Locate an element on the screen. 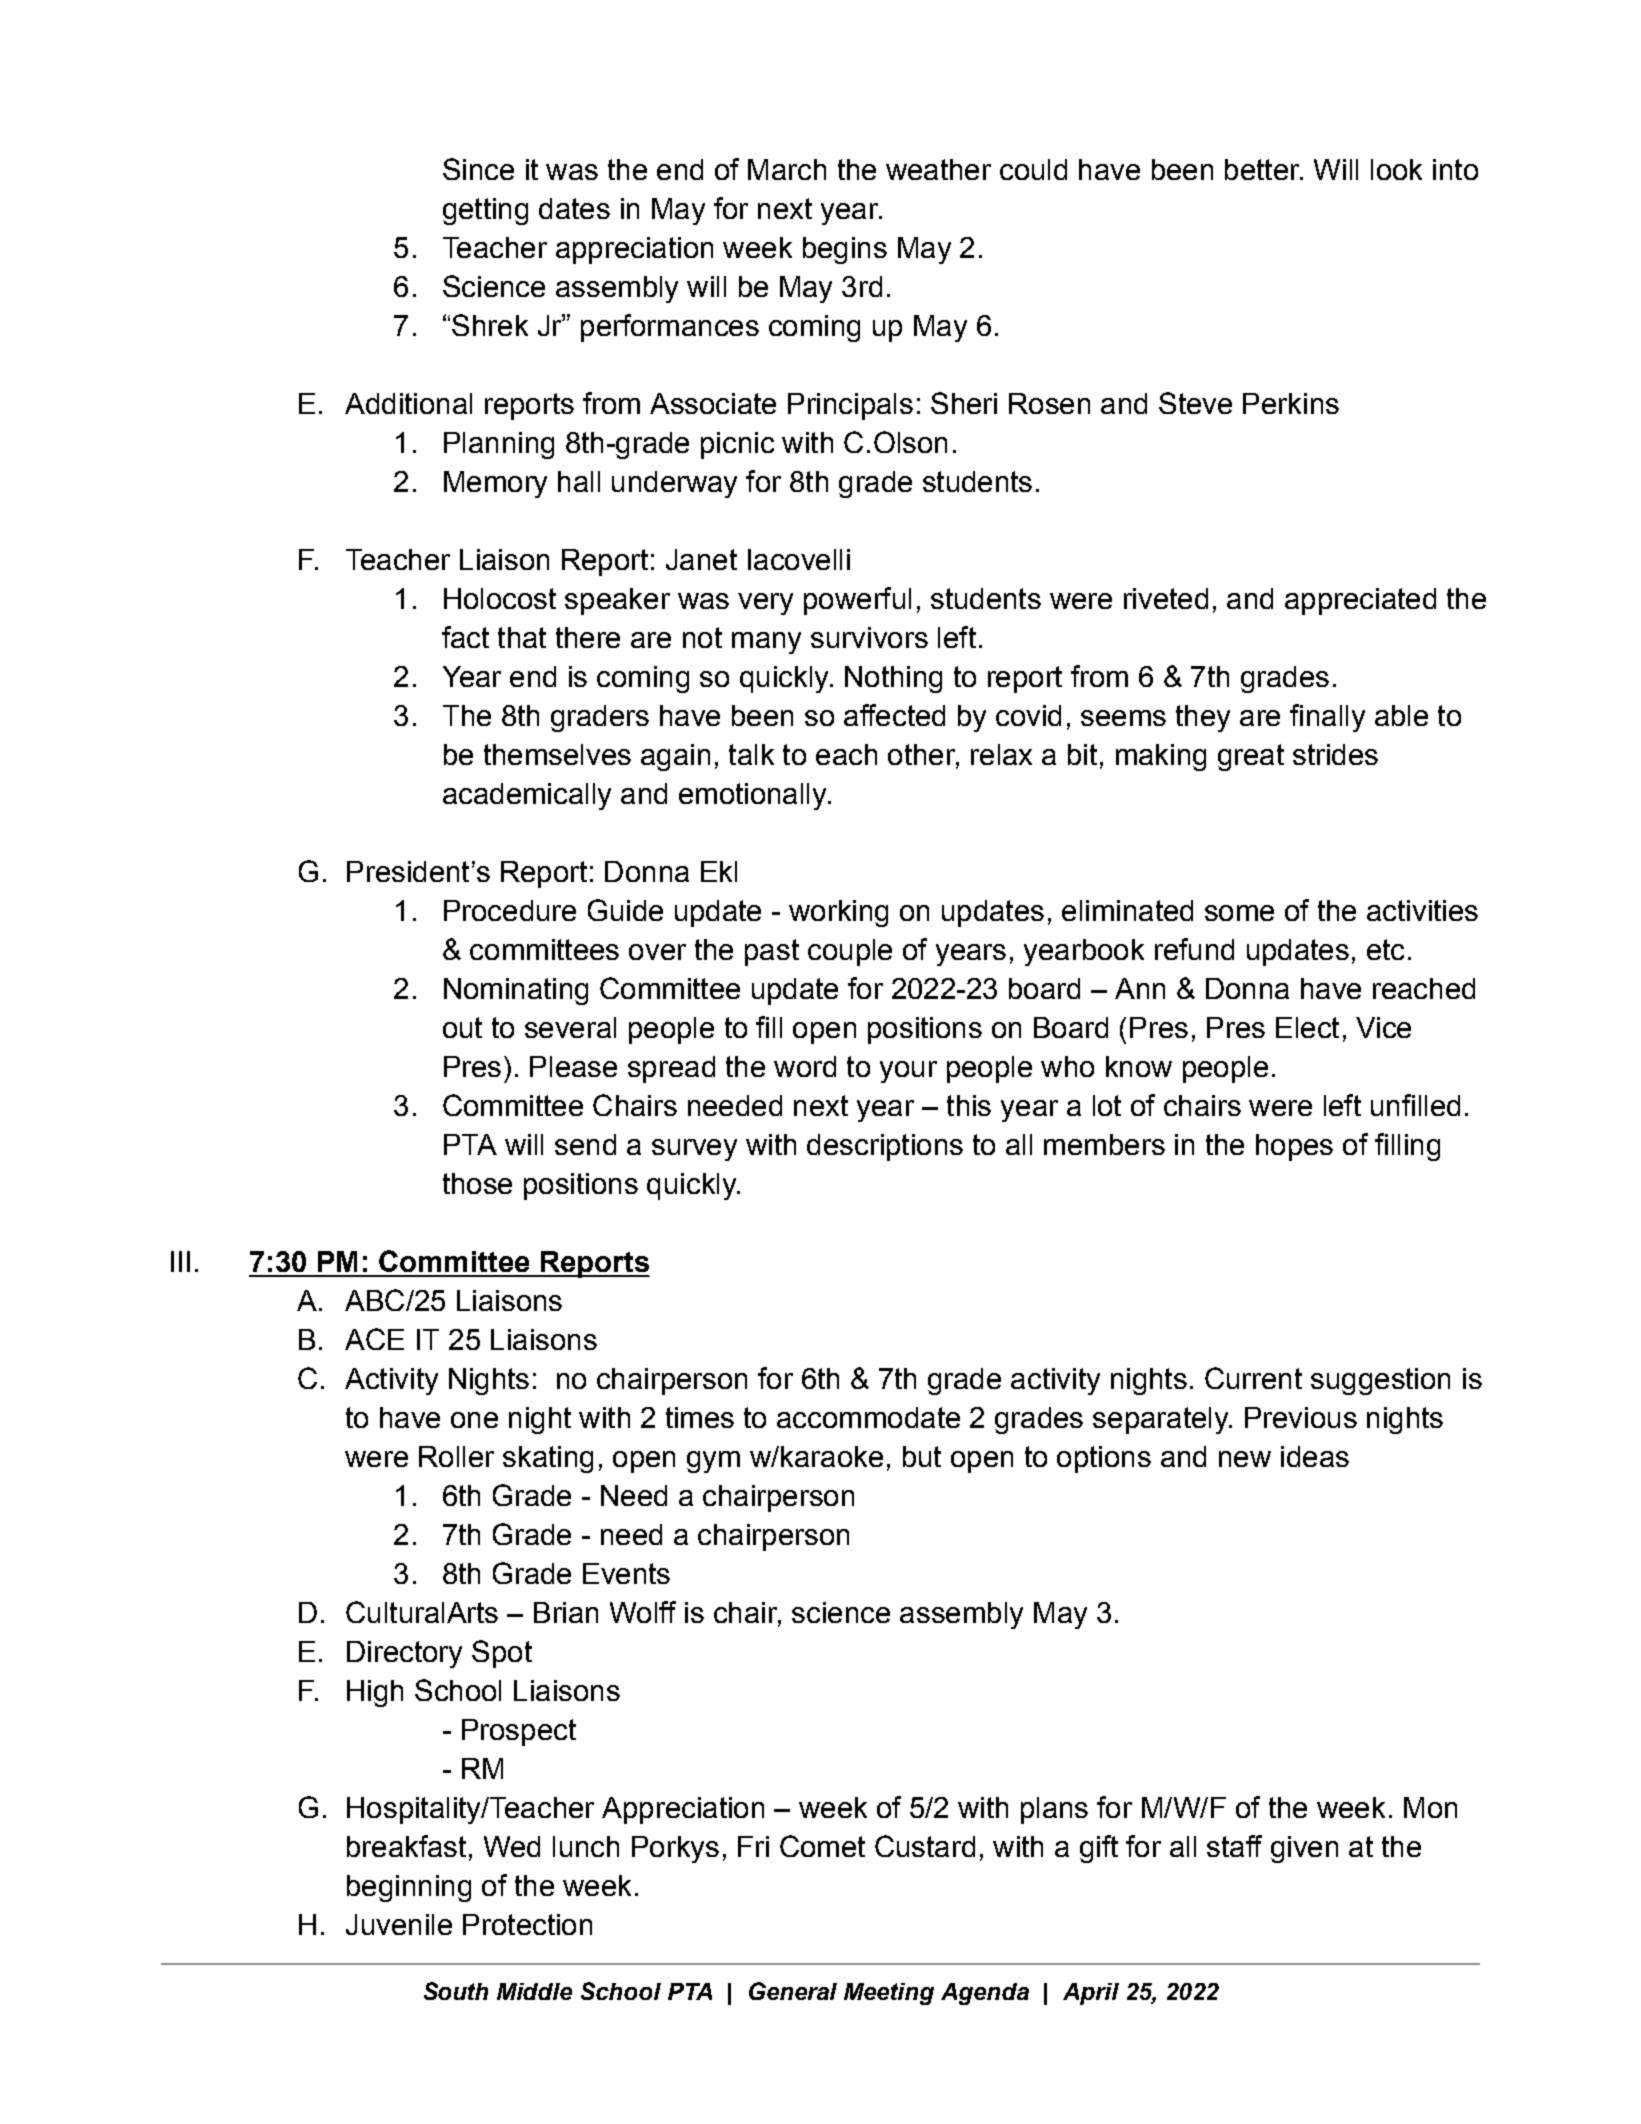  General is located at coordinates (793, 1991).
